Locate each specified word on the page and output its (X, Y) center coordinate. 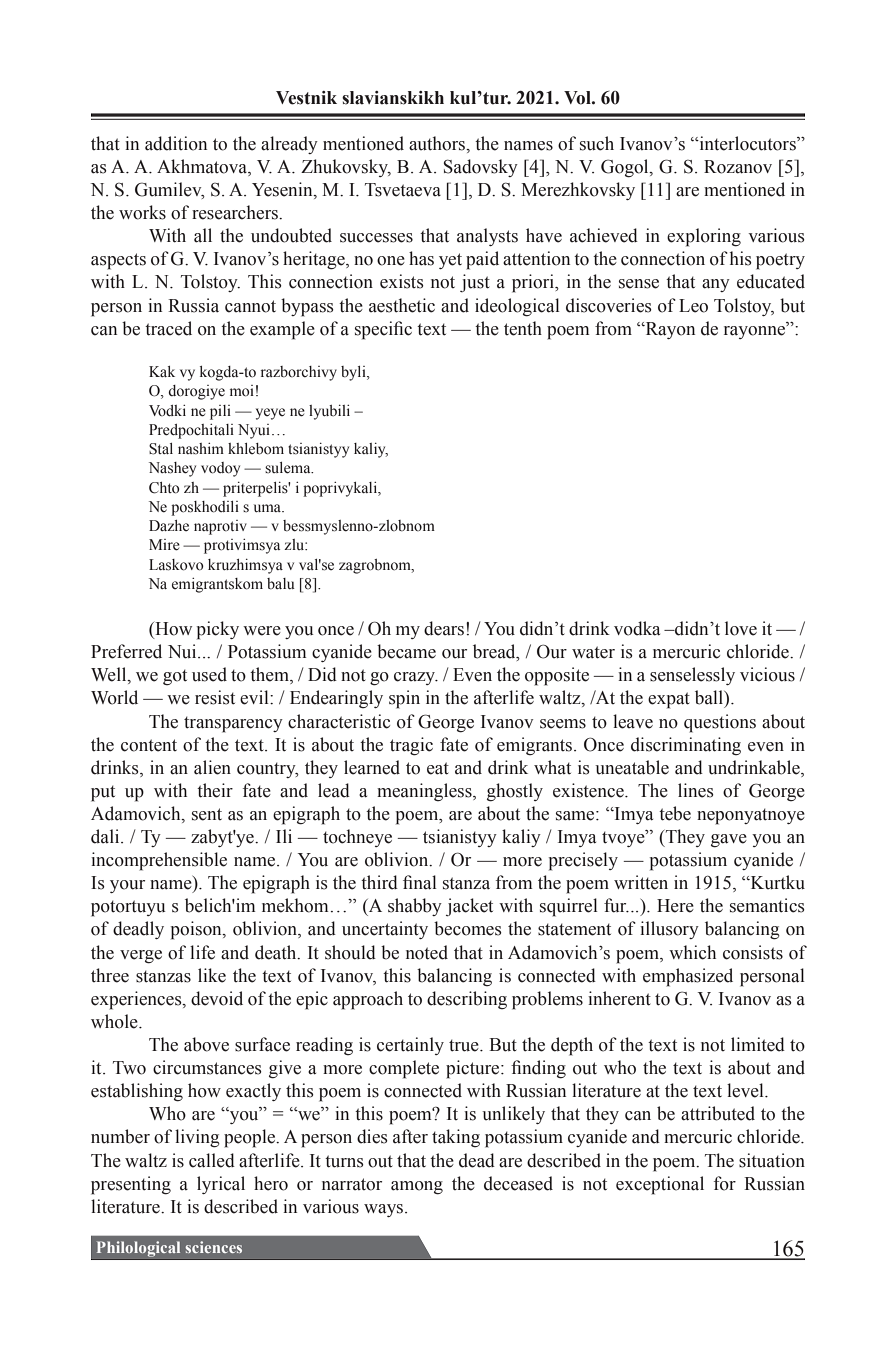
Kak (162, 371)
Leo (693, 306)
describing (467, 1000)
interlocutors (747, 143)
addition (176, 143)
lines (696, 790)
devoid (217, 998)
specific (383, 330)
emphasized (688, 977)
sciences (213, 1247)
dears (445, 628)
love (741, 628)
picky (218, 630)
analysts (487, 237)
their (215, 790)
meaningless (425, 792)
